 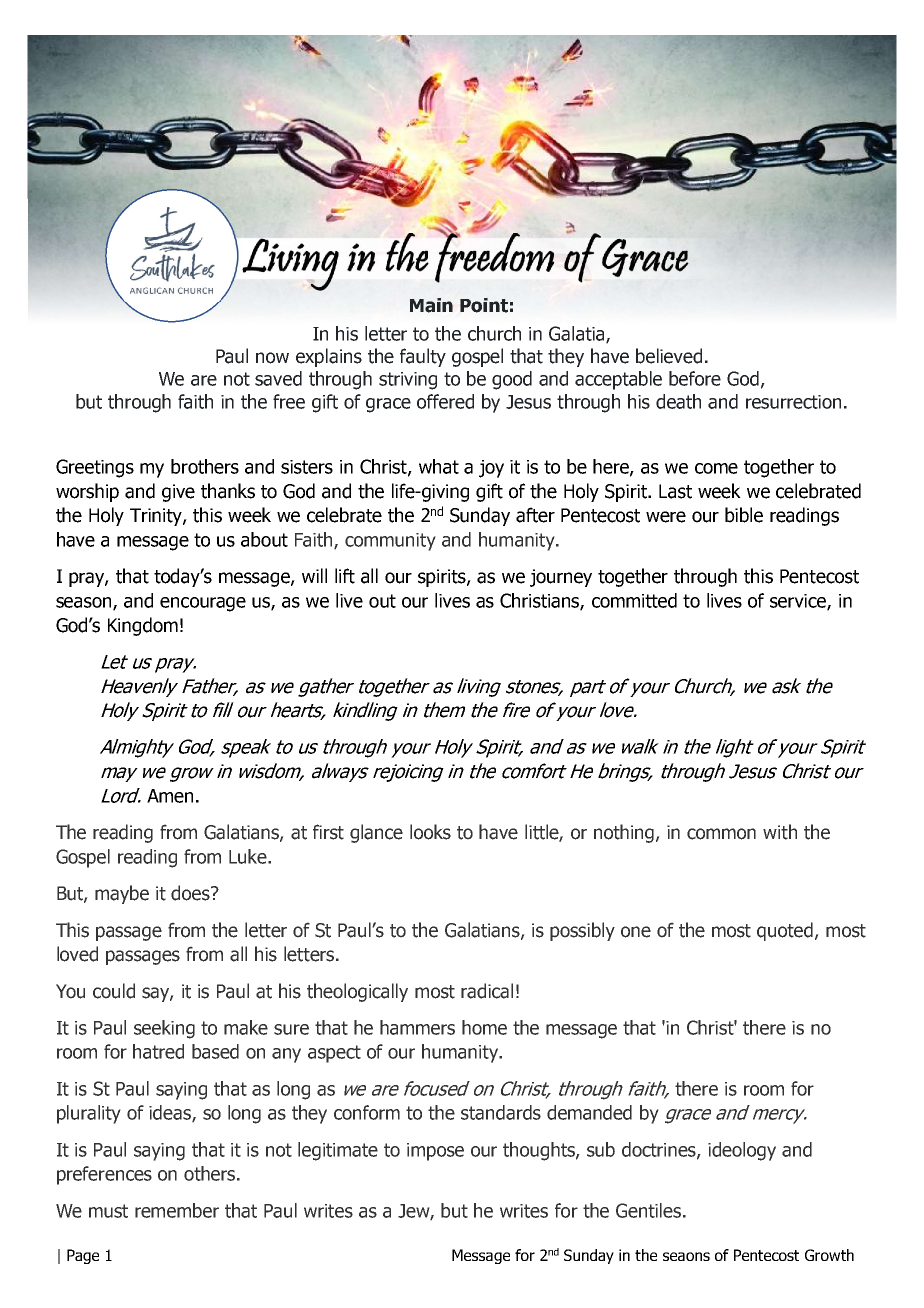 I want to click on encourage, so click(x=203, y=604).
